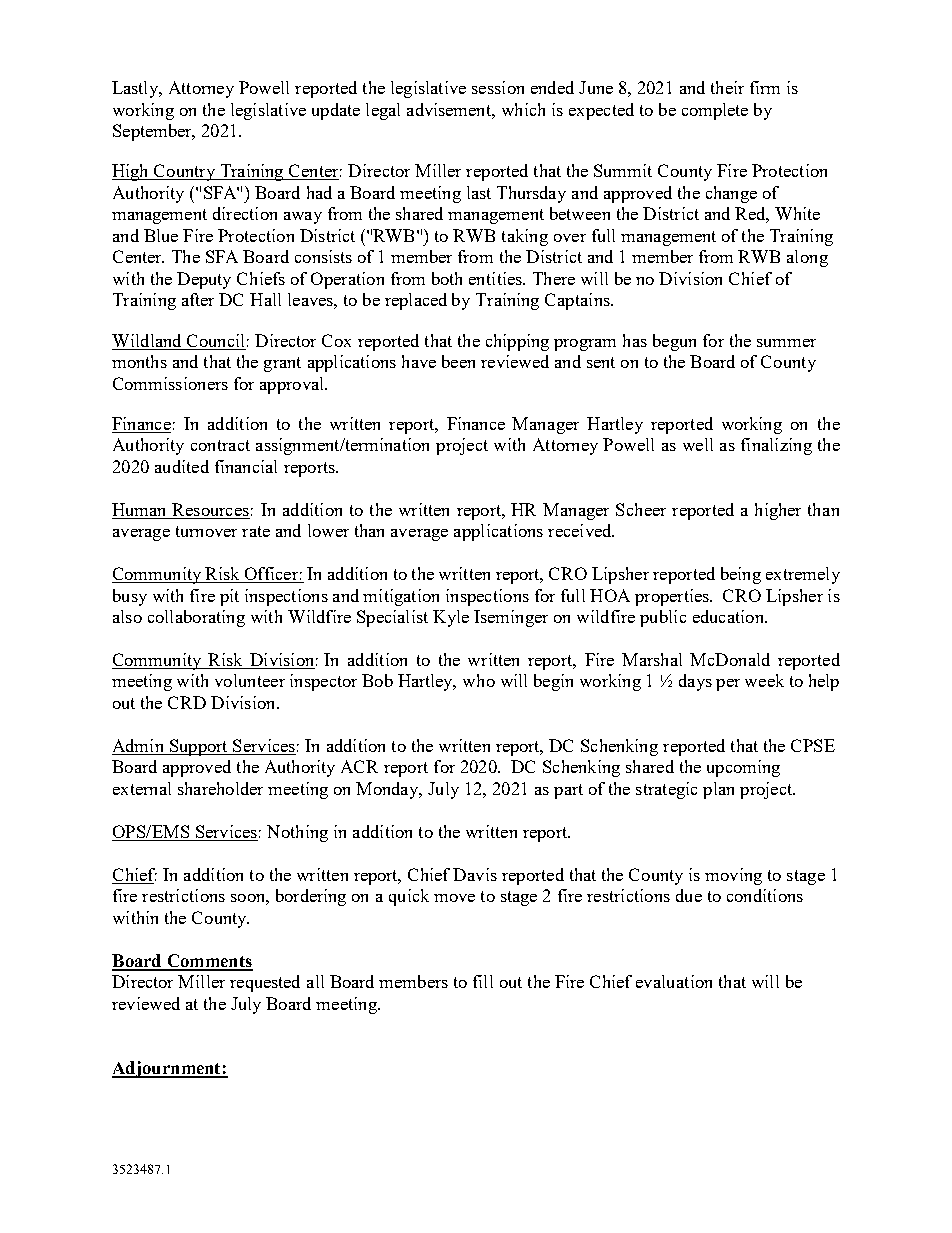 The width and height of the document is (952, 1233). I want to click on pit, so click(229, 597).
